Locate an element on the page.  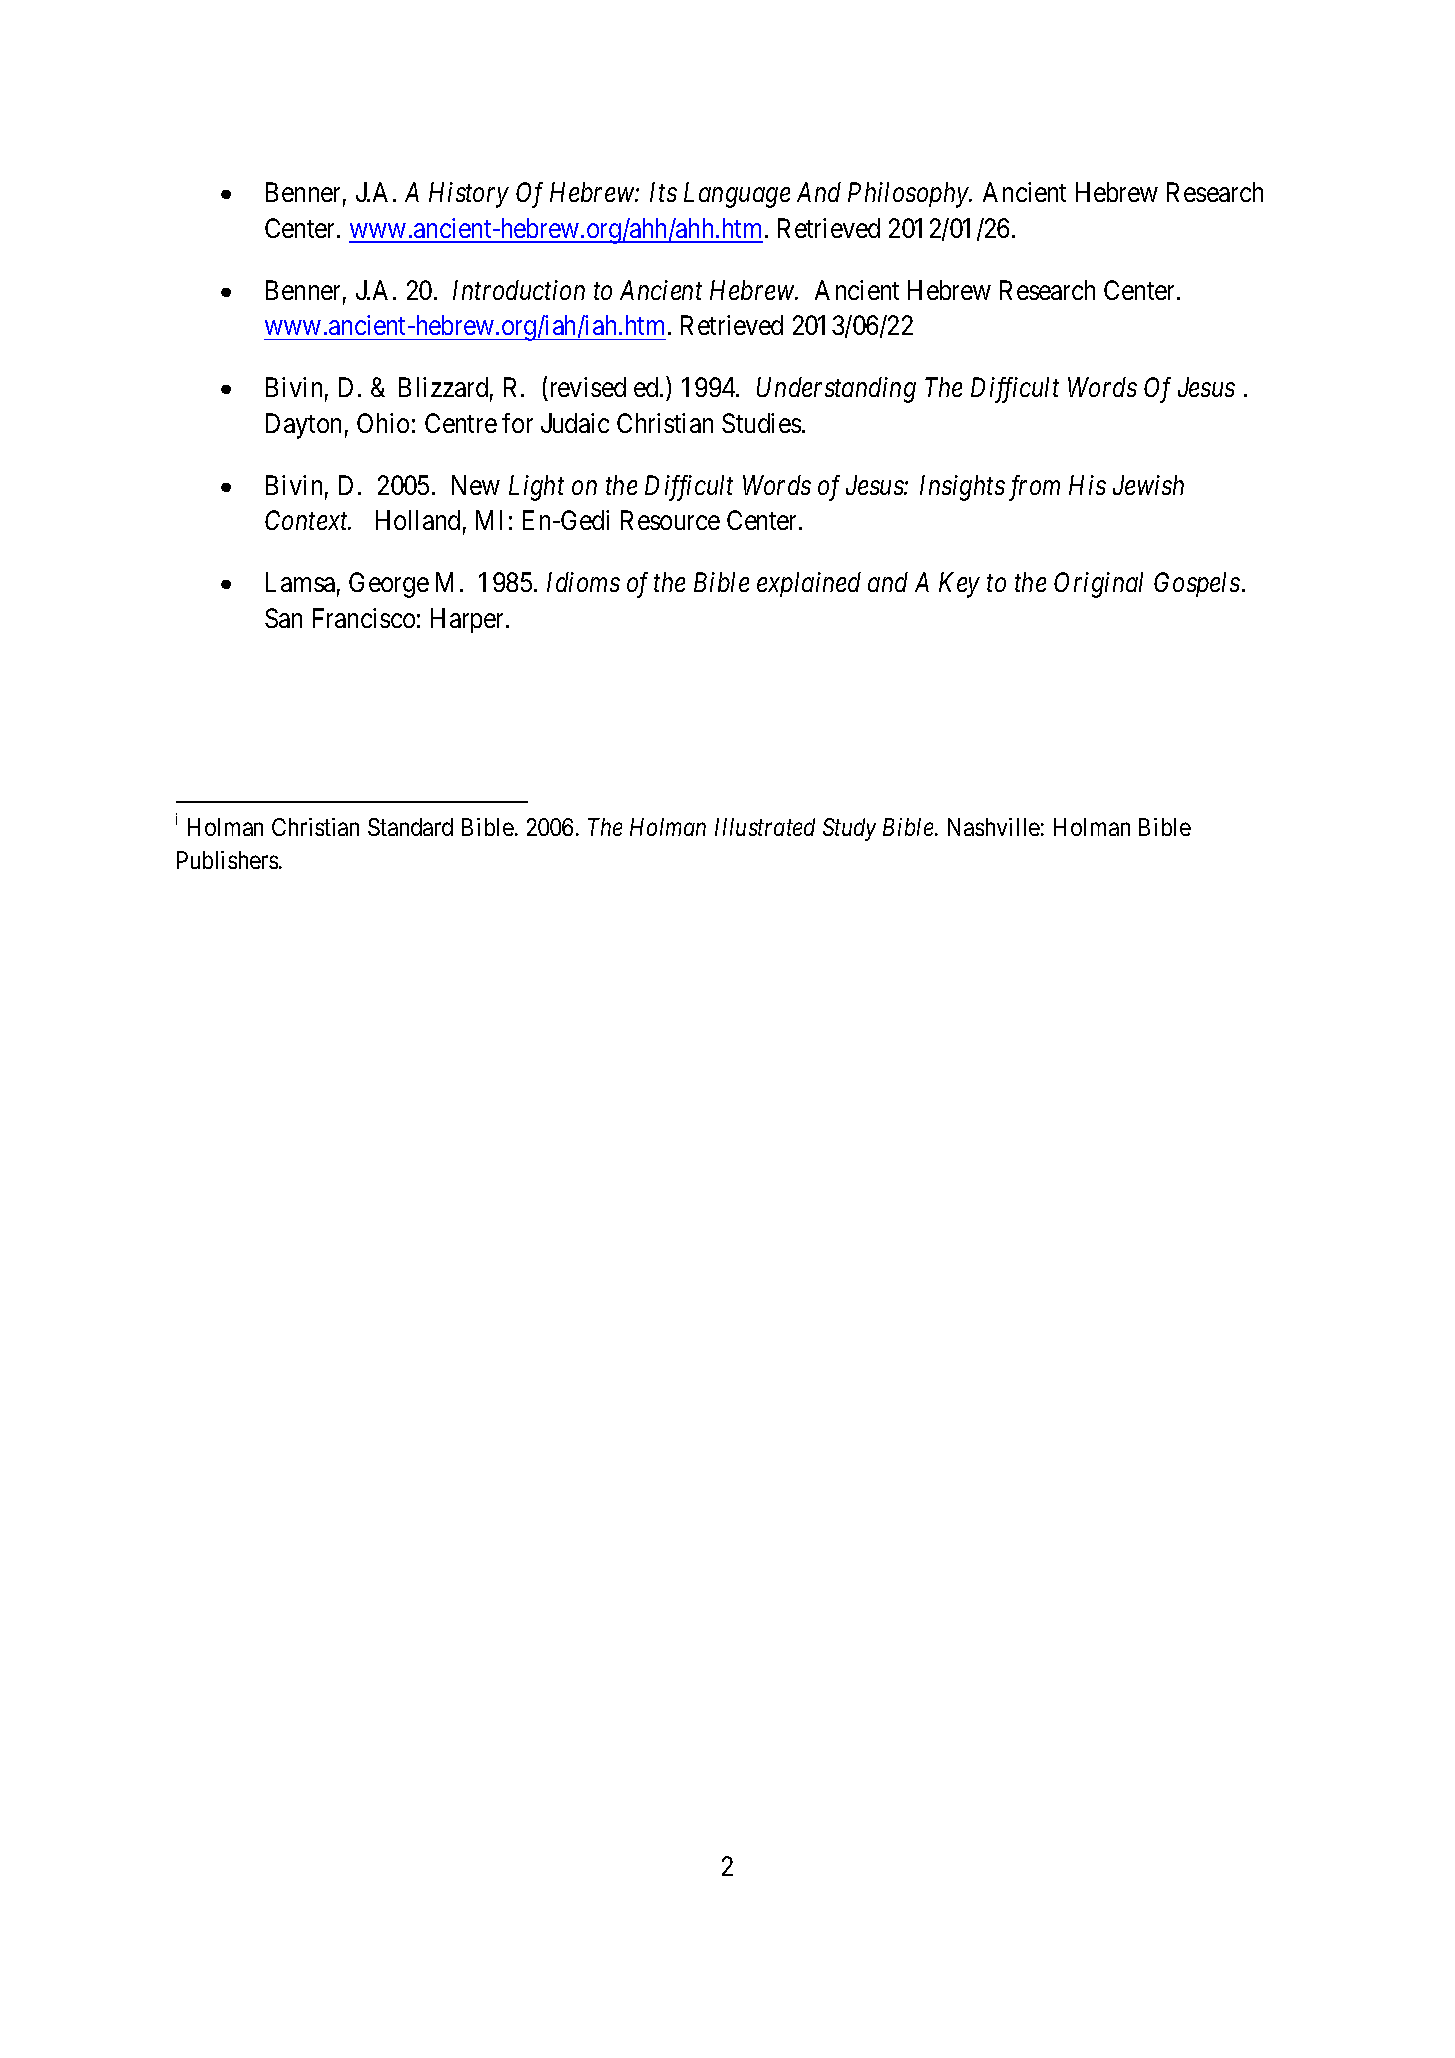
Philosophy is located at coordinates (909, 195).
